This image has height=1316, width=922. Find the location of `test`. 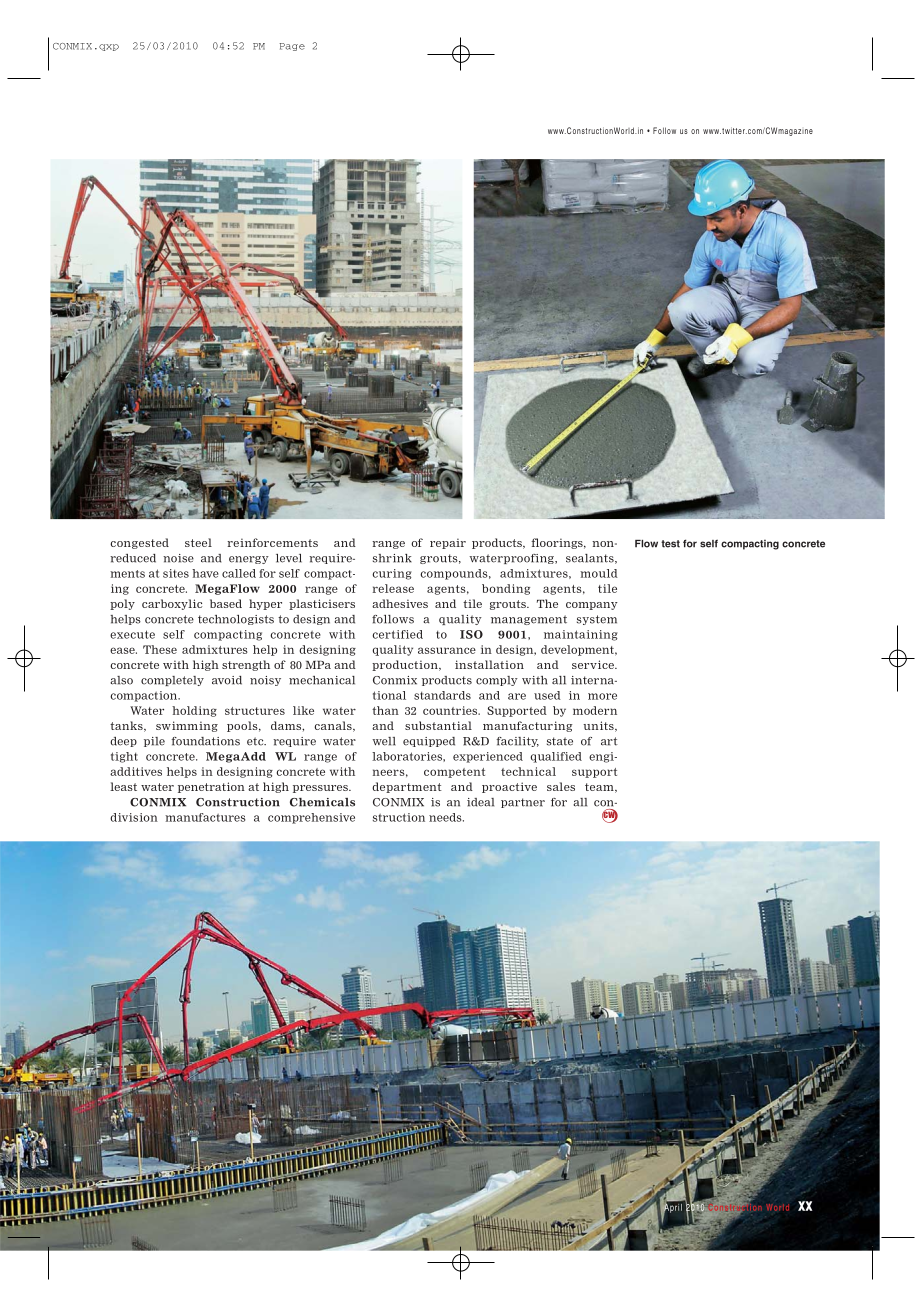

test is located at coordinates (670, 544).
